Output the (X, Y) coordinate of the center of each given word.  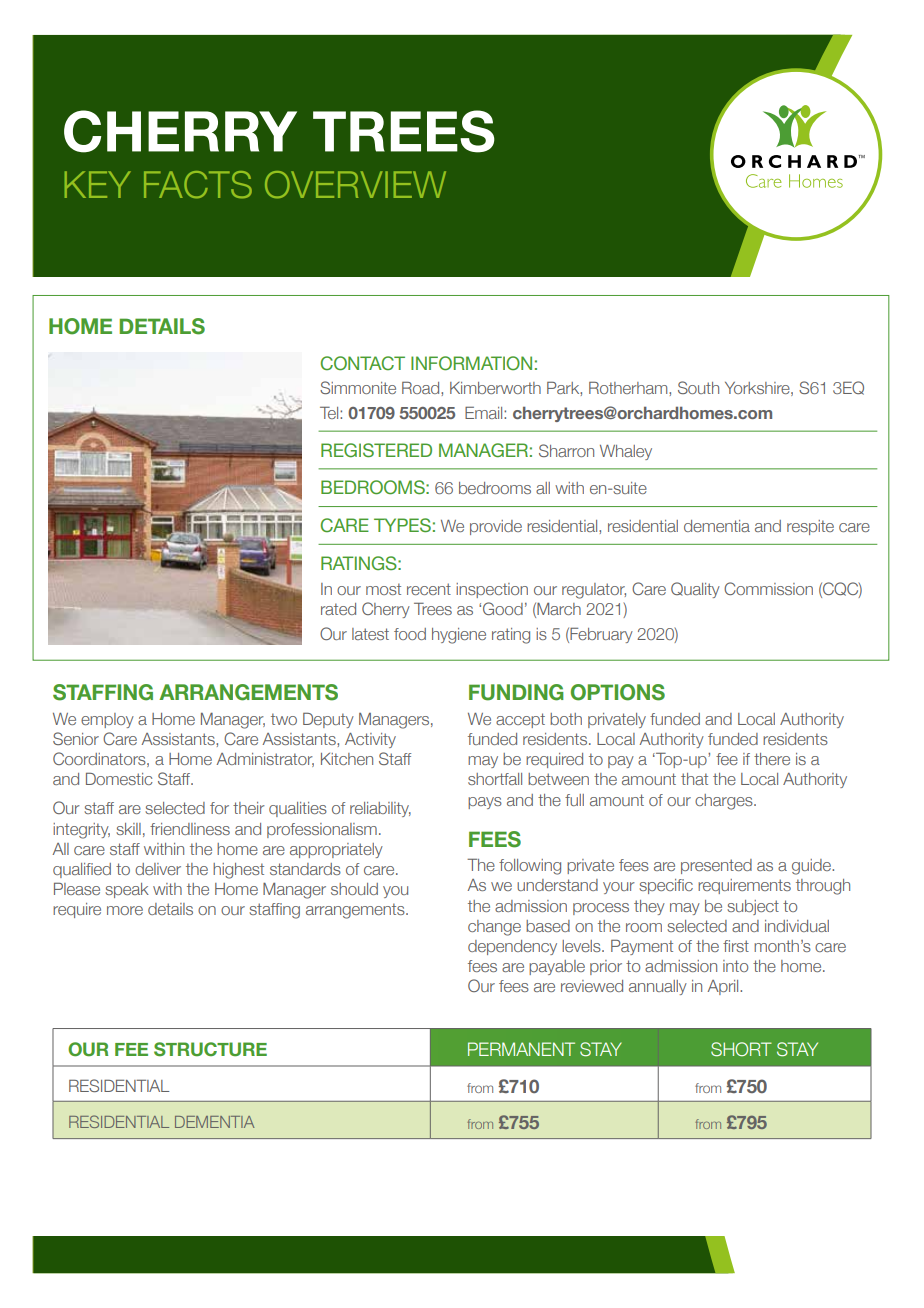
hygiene (459, 636)
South (698, 387)
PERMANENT (521, 1049)
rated (338, 609)
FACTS (198, 185)
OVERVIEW (355, 185)
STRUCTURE (210, 1049)
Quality (695, 590)
